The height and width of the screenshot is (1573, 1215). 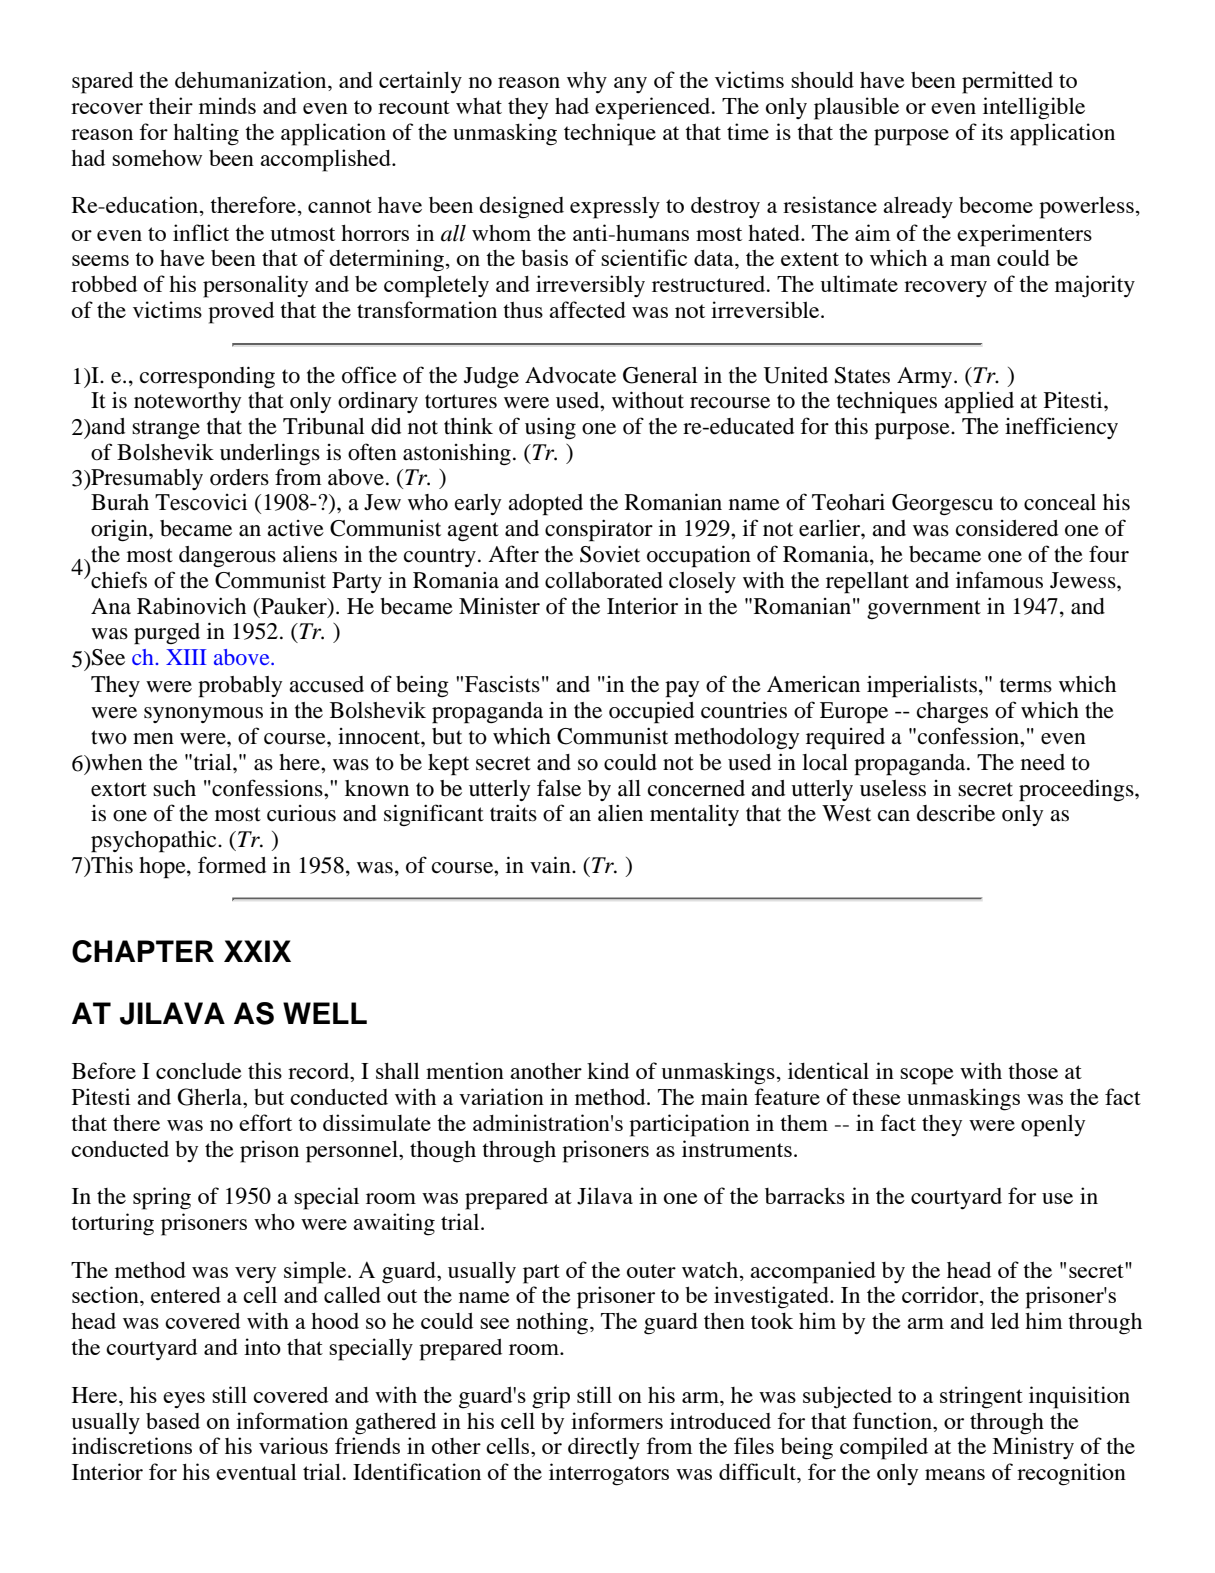 What do you see at coordinates (174, 788) in the screenshot?
I see `such` at bounding box center [174, 788].
